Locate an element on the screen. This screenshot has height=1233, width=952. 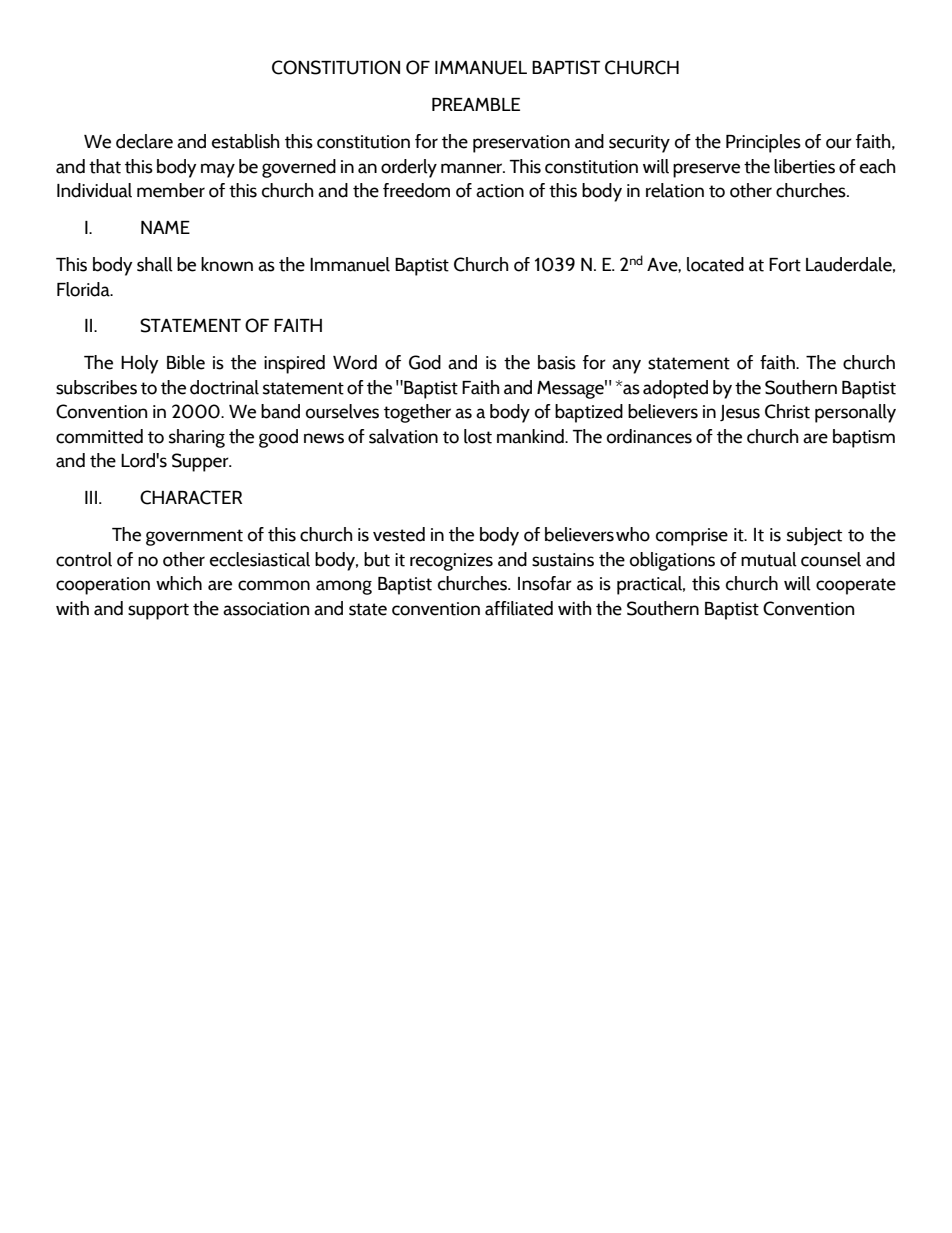
PREAMBLE is located at coordinates (476, 104).
